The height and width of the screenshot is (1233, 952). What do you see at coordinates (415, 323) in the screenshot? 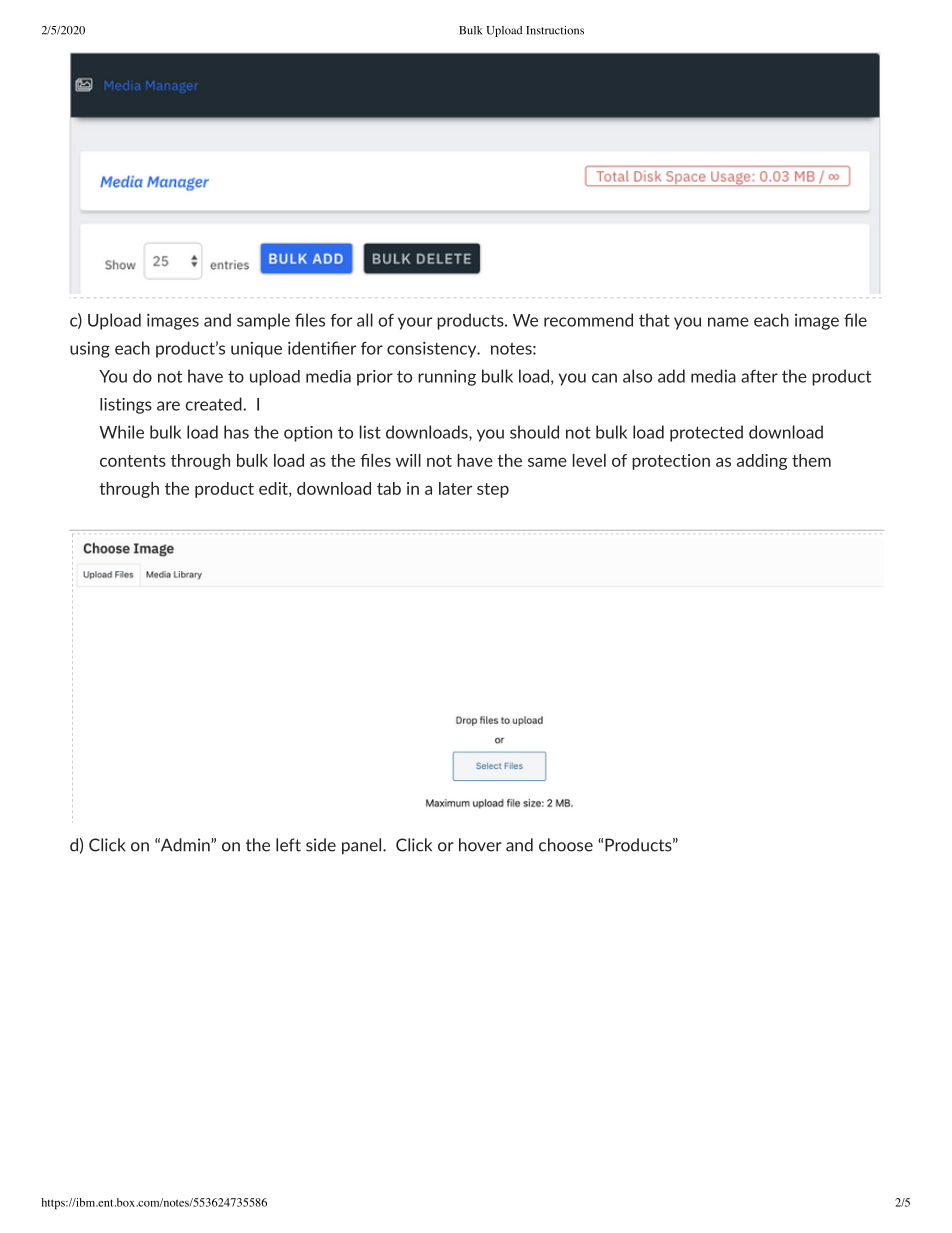
I see `your` at bounding box center [415, 323].
